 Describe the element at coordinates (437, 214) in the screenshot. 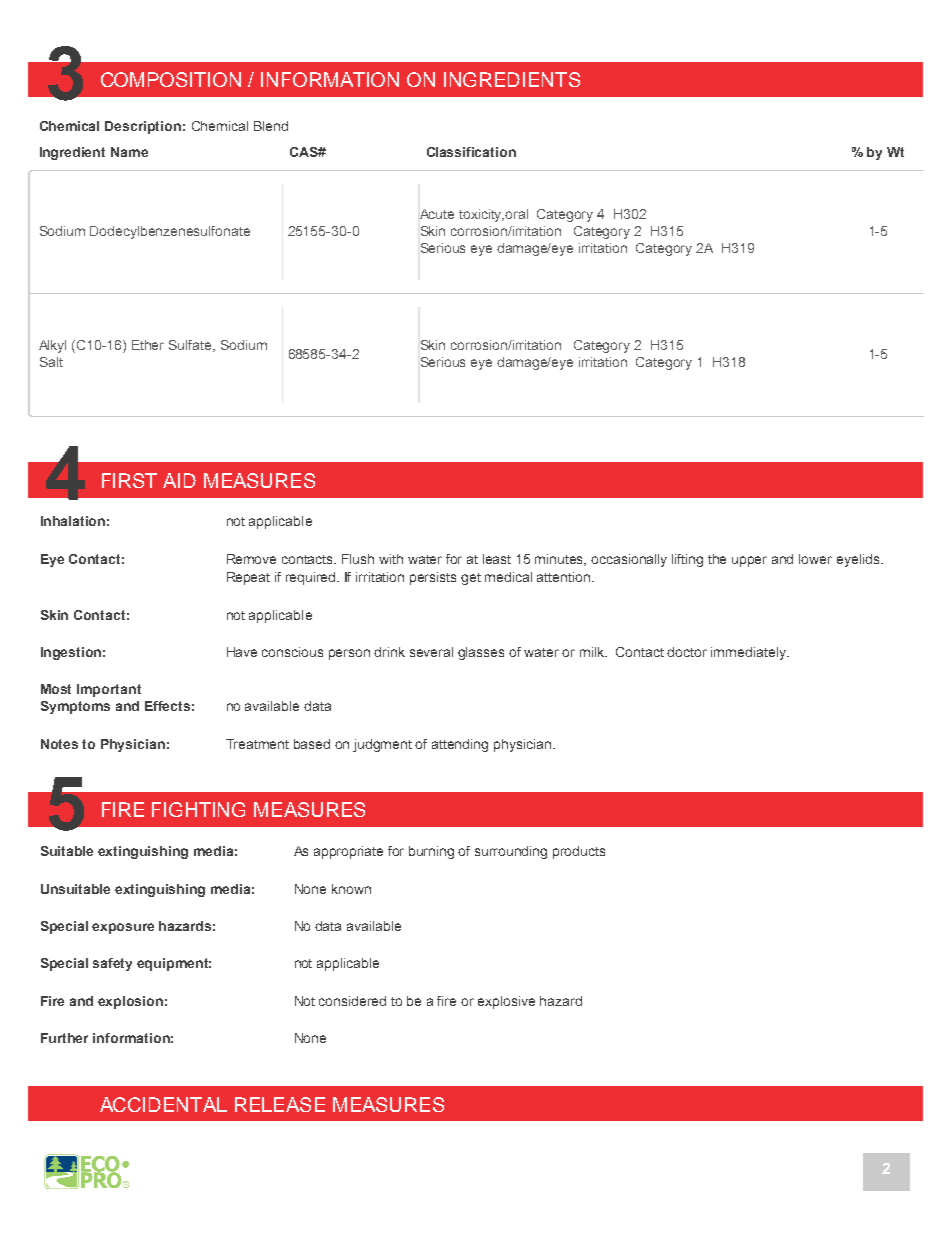

I see `Acute` at that location.
